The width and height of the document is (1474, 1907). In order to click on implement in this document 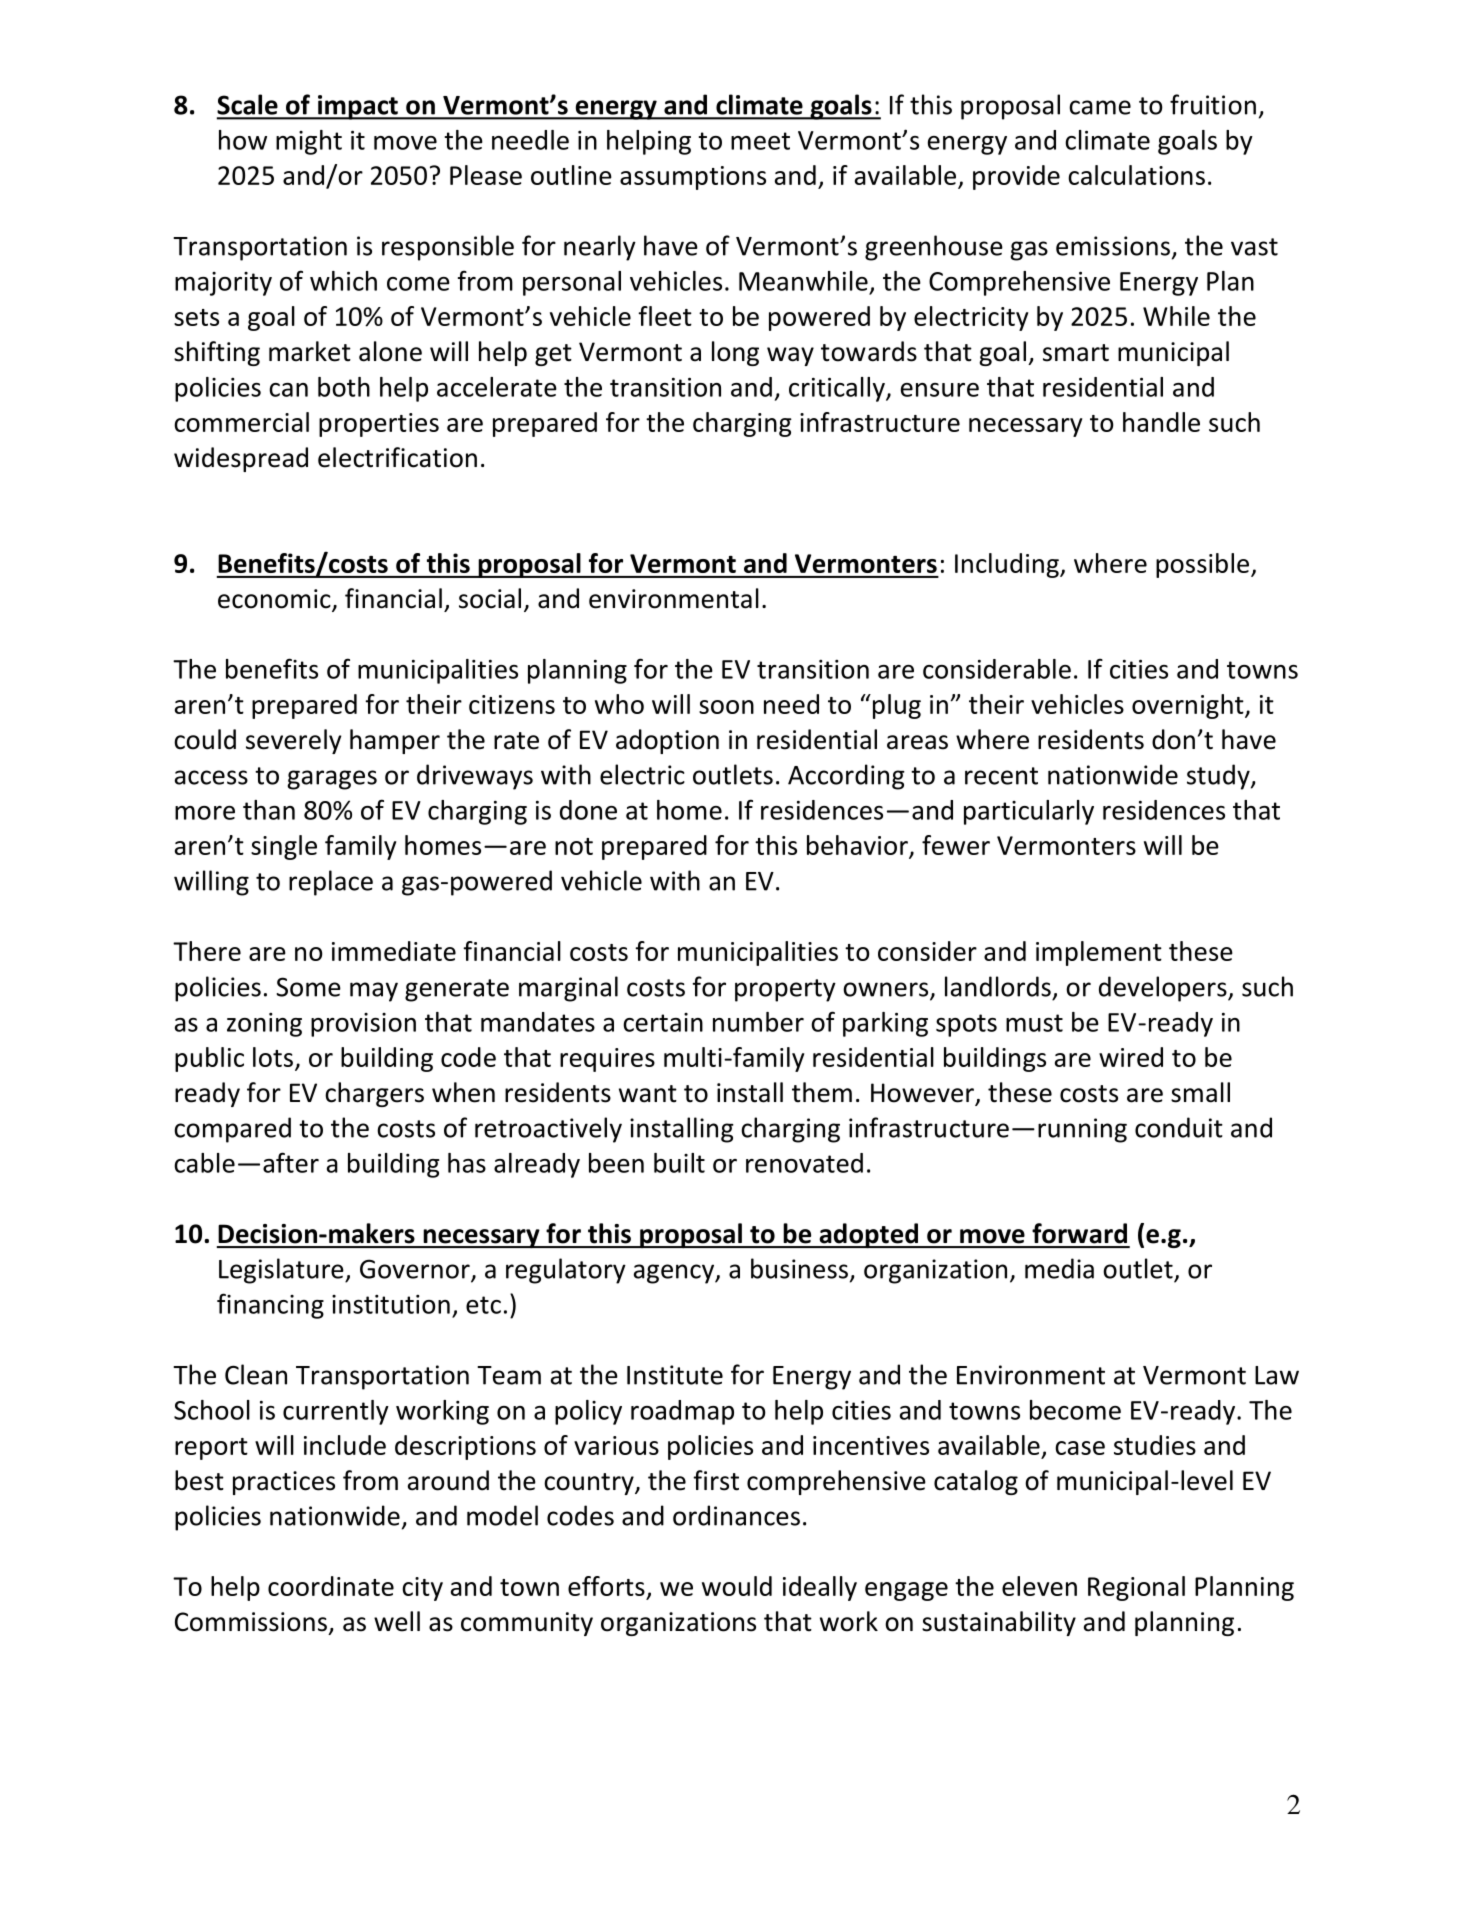, I will do `click(1099, 953)`.
